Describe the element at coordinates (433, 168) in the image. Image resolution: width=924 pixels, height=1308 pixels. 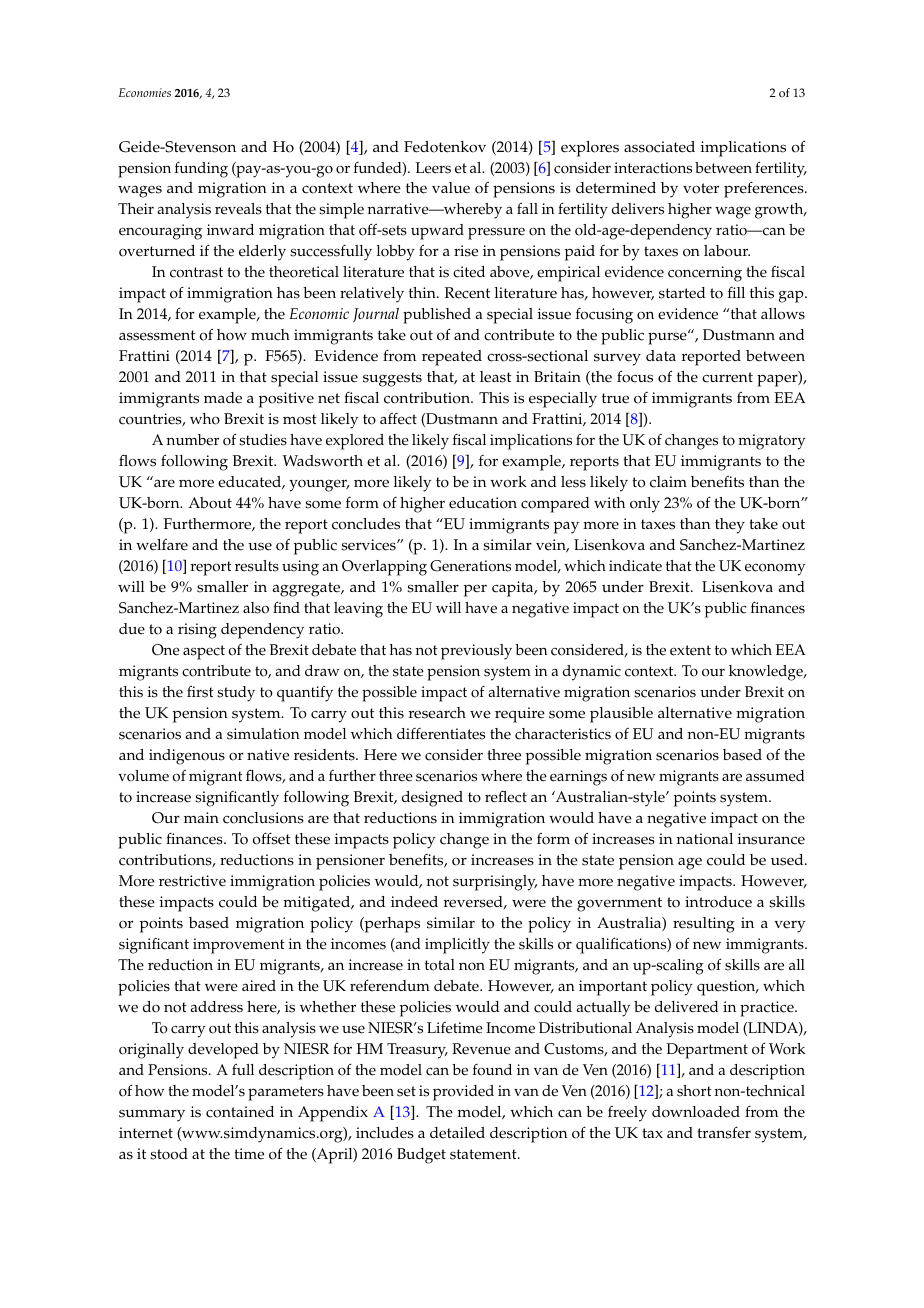
I see `Leers` at that location.
